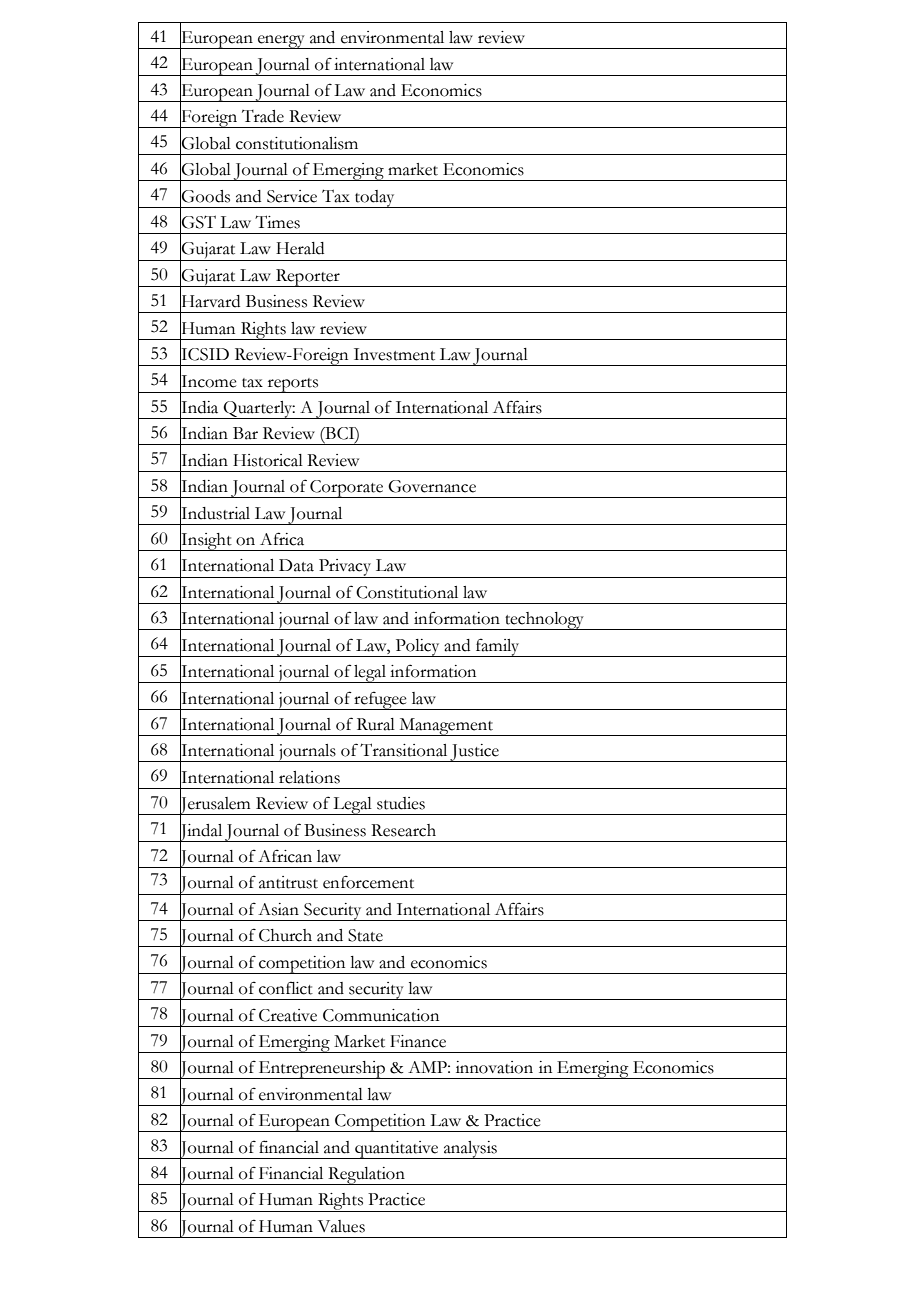 The width and height of the image is (924, 1308). I want to click on Bar, so click(245, 433).
